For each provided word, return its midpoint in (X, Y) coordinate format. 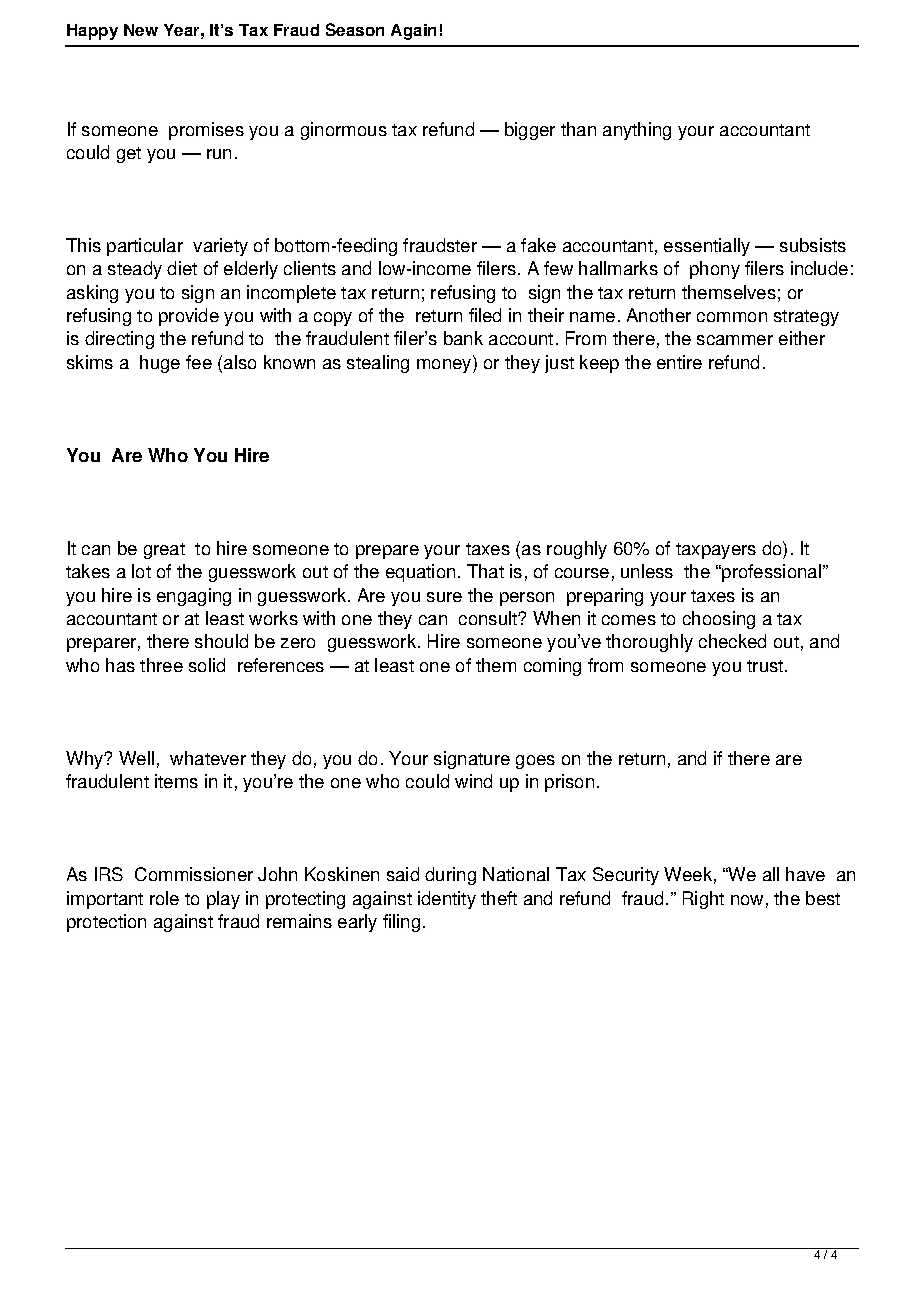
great (164, 551)
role (164, 898)
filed (485, 315)
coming (552, 667)
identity (447, 900)
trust (766, 666)
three (161, 665)
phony (715, 270)
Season (355, 29)
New (141, 30)
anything (637, 131)
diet (182, 268)
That (485, 571)
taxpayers (716, 551)
